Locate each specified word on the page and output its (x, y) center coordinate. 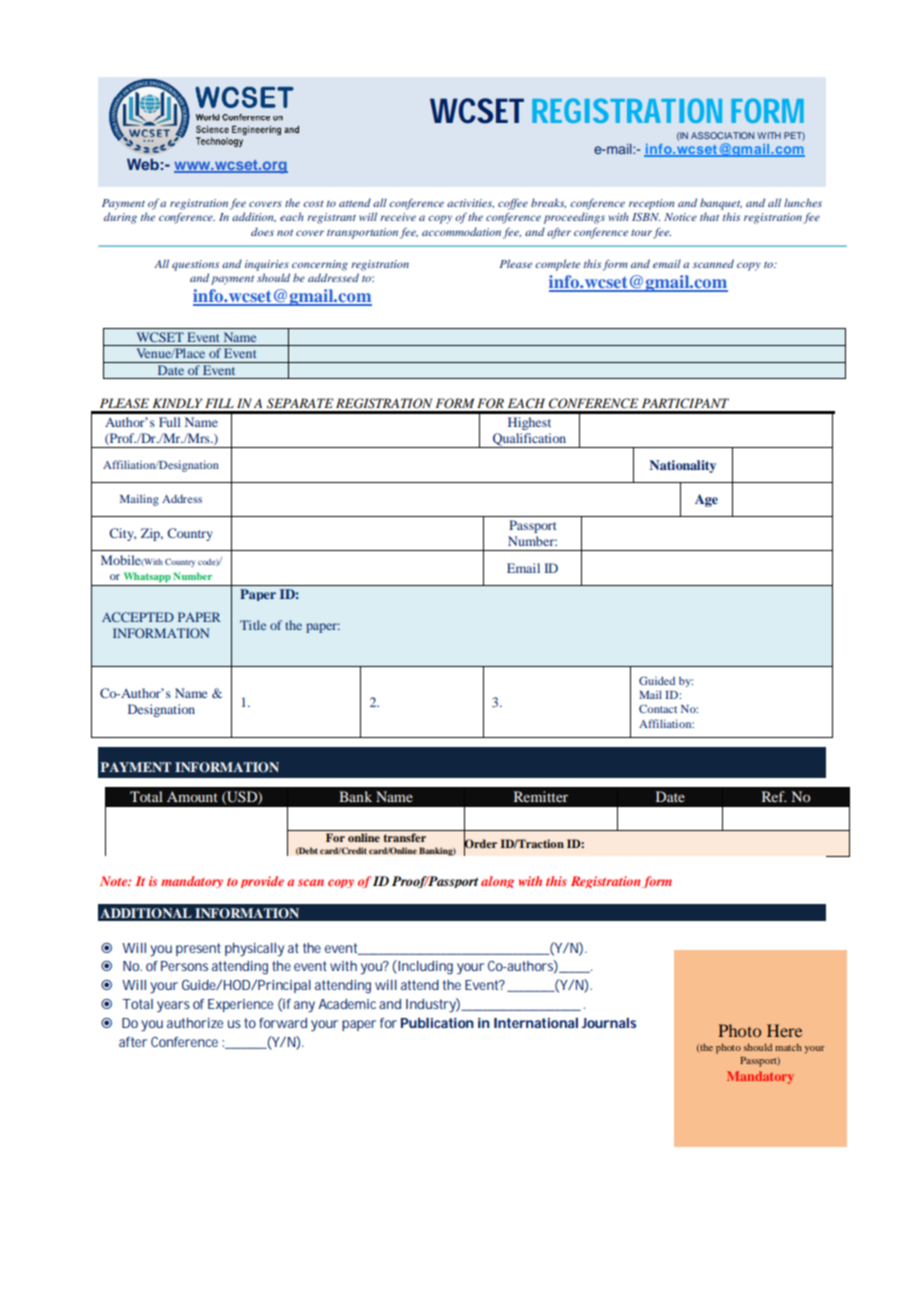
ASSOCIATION (722, 135)
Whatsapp (147, 577)
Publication (437, 1023)
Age (706, 500)
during (120, 218)
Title (253, 625)
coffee (513, 204)
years (173, 1007)
